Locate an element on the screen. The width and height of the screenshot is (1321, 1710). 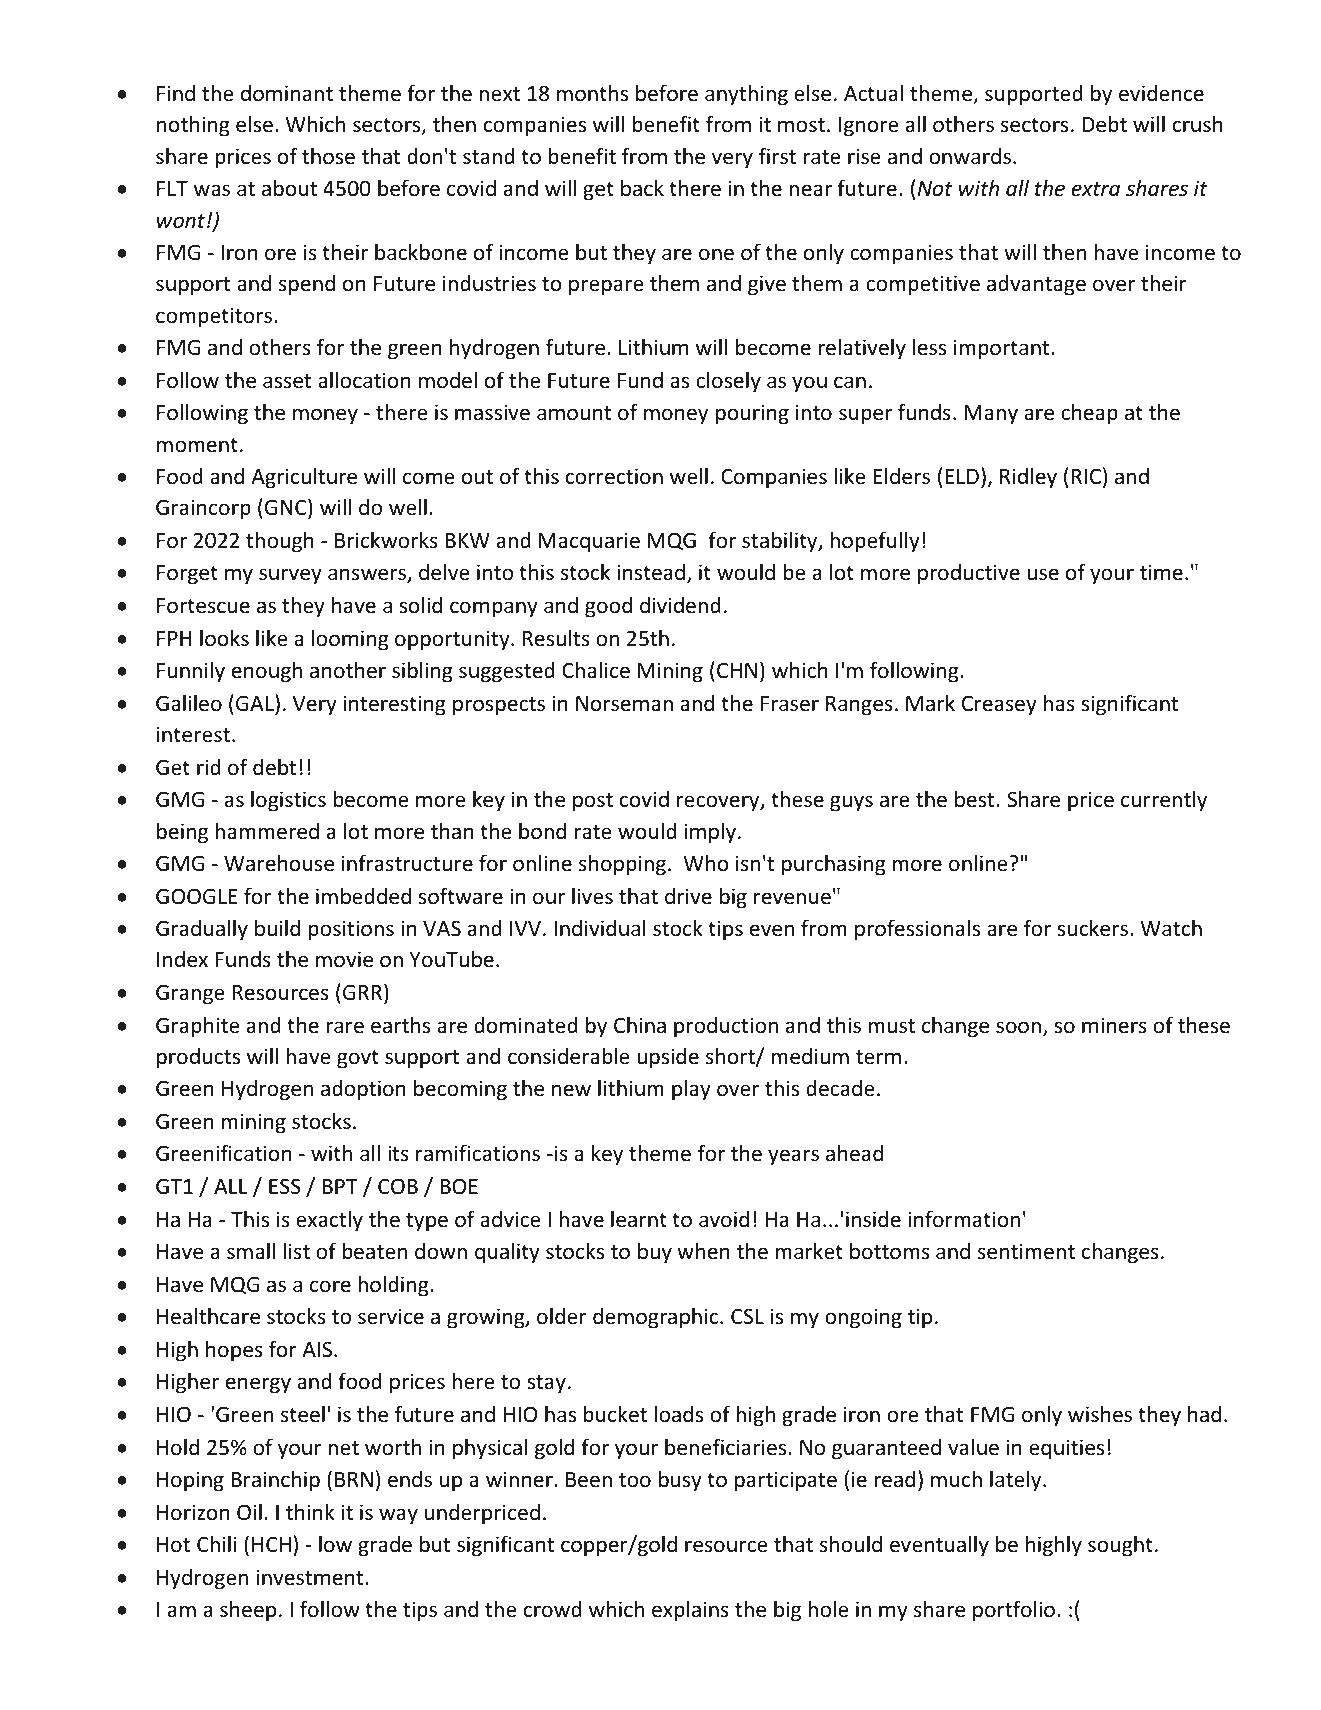
investment is located at coordinates (311, 1577).
